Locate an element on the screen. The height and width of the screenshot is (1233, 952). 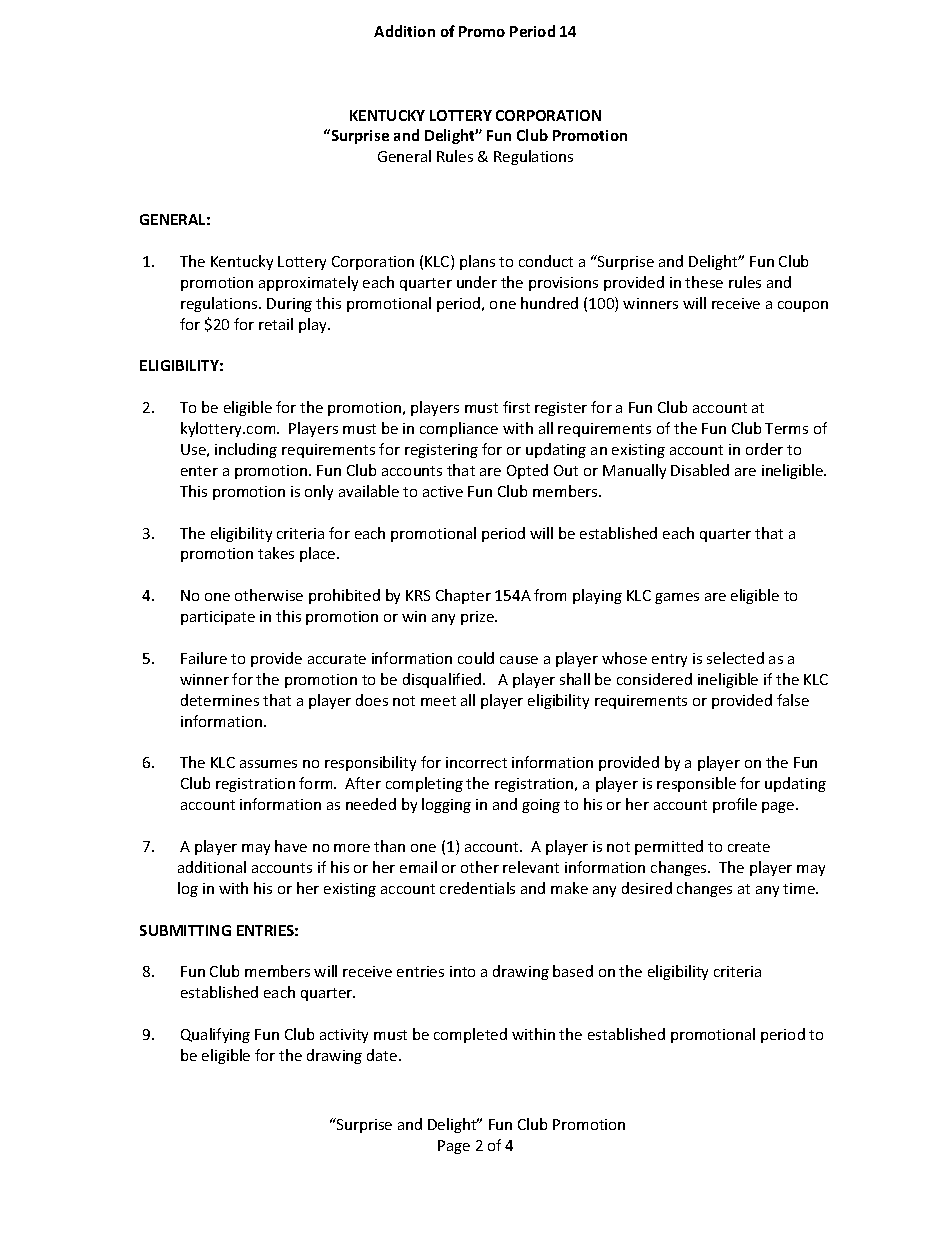
takes is located at coordinates (276, 553).
